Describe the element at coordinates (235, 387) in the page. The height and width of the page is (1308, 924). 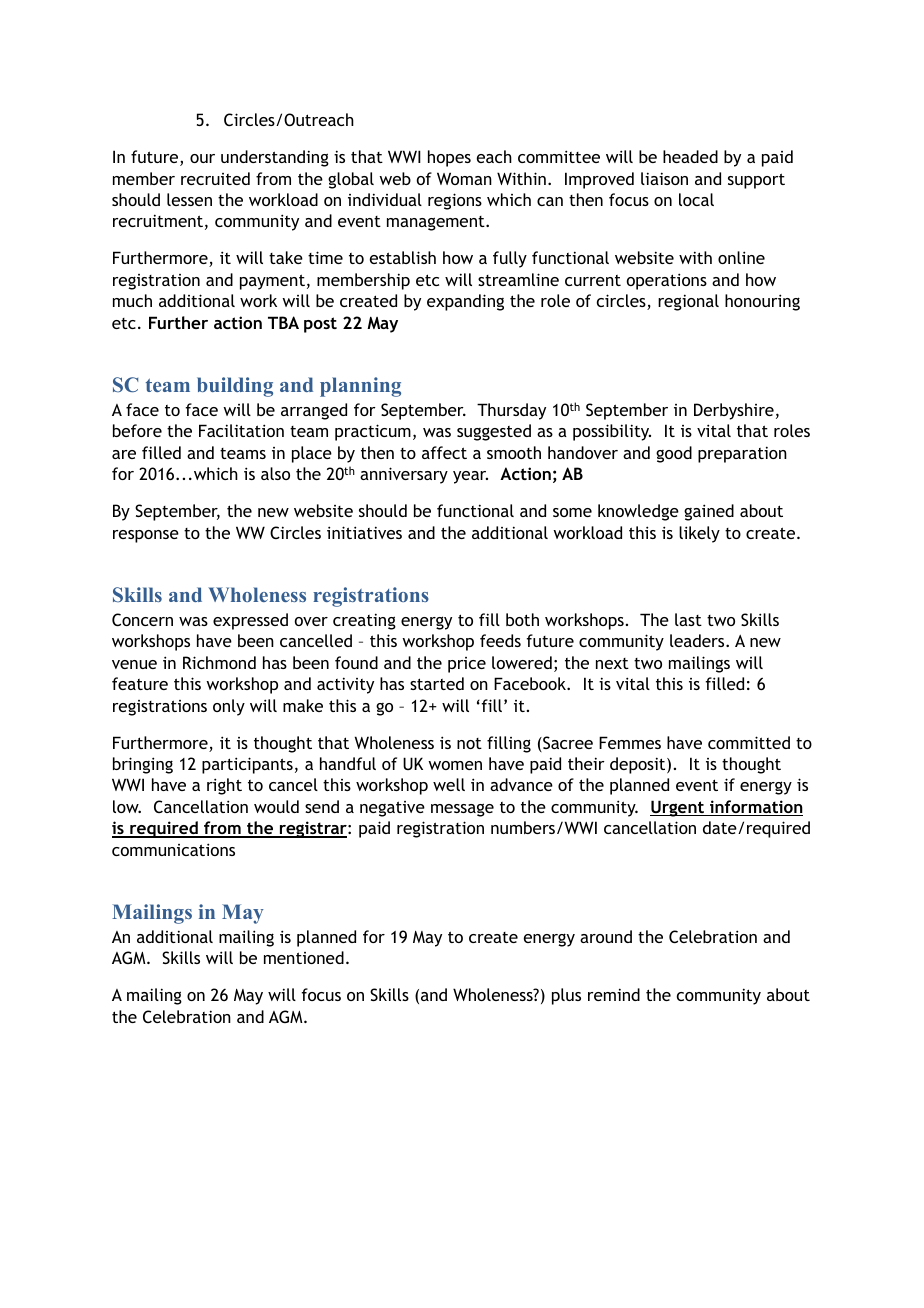
I see `building` at that location.
